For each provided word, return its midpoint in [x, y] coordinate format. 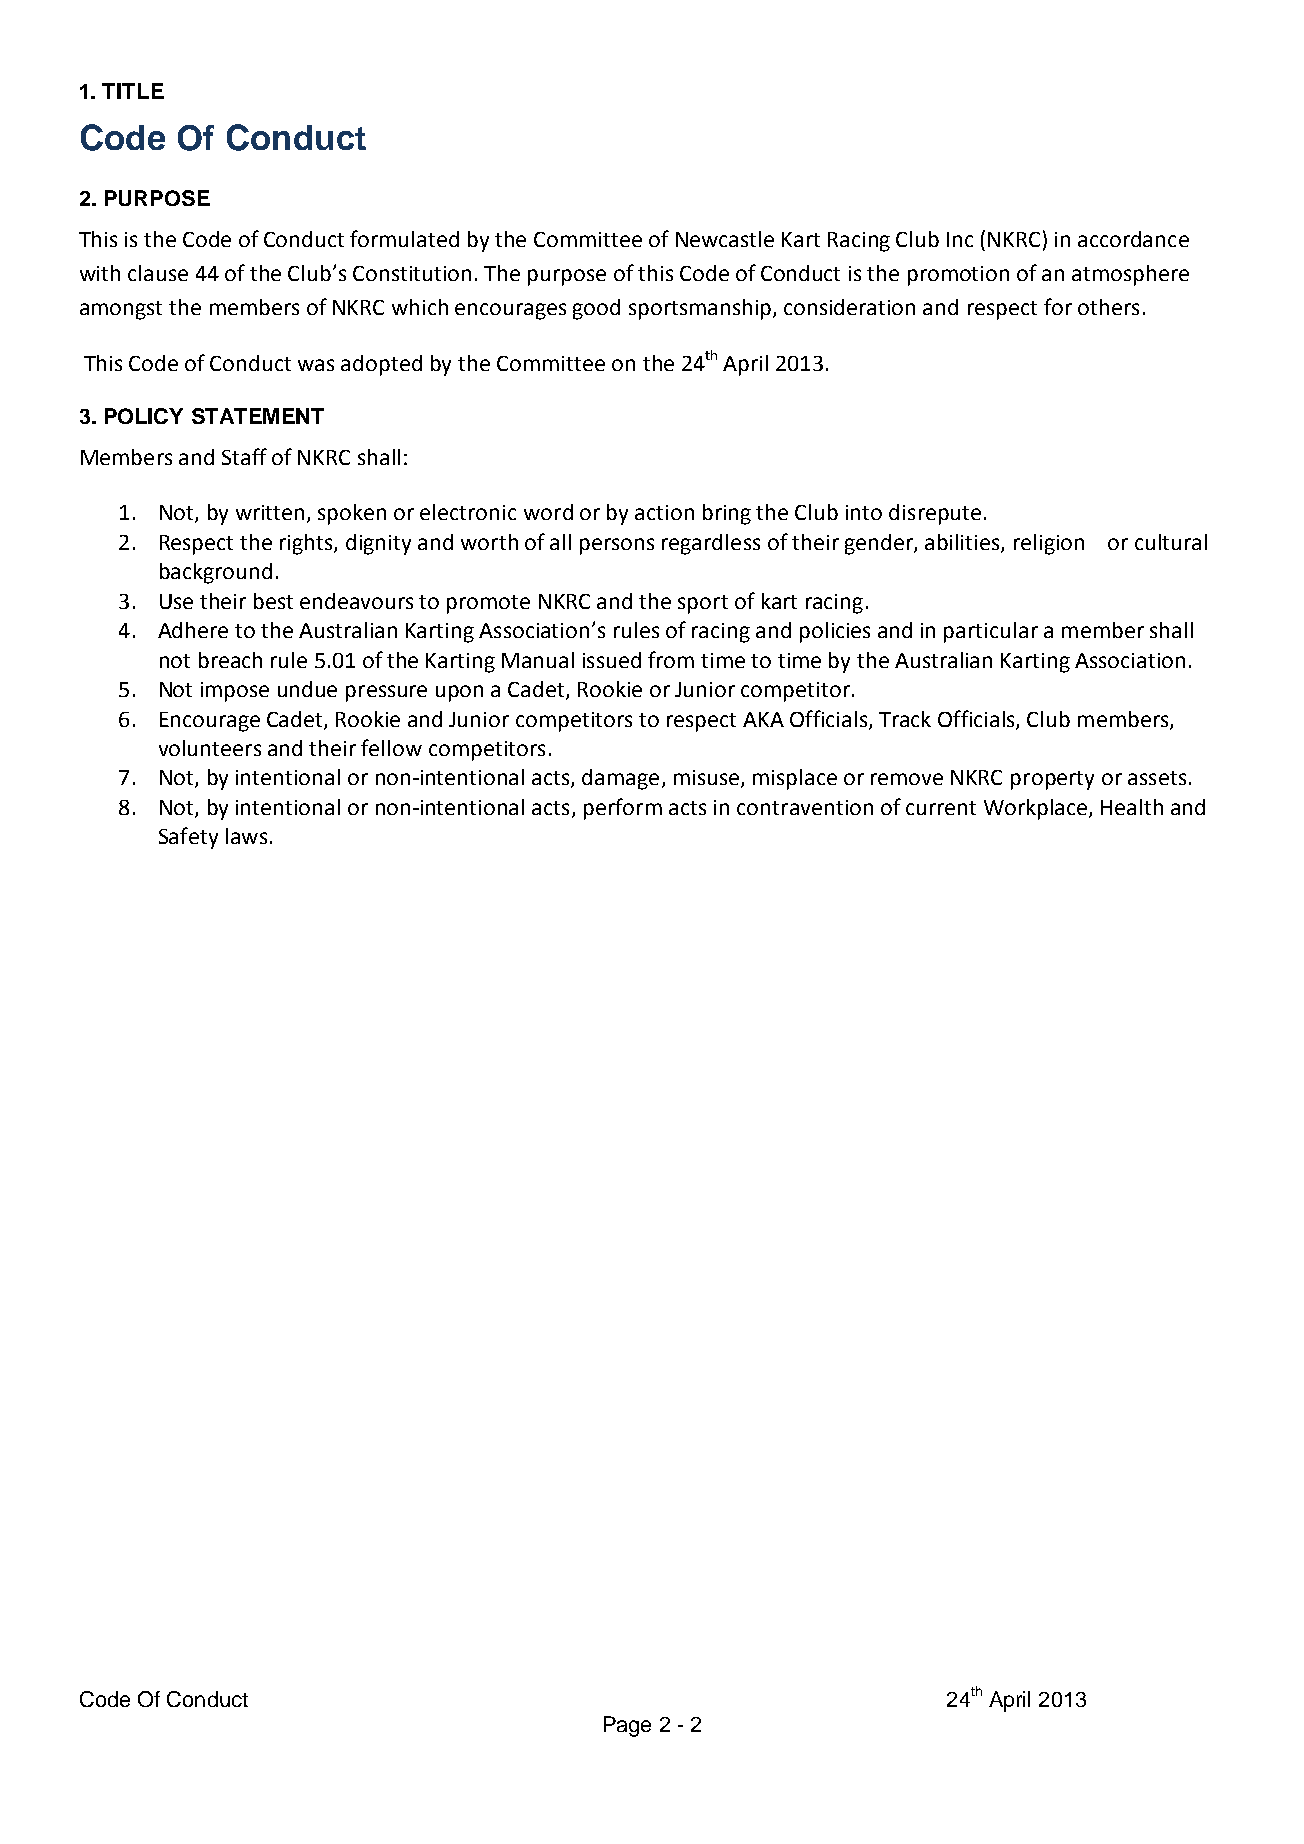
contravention [805, 807]
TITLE [133, 91]
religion [1049, 544]
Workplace [1037, 809]
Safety [188, 838]
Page [627, 1726]
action [664, 512]
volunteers [210, 748]
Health [1132, 807]
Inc [960, 239]
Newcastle [725, 239]
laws [246, 836]
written [270, 512]
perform [623, 809]
